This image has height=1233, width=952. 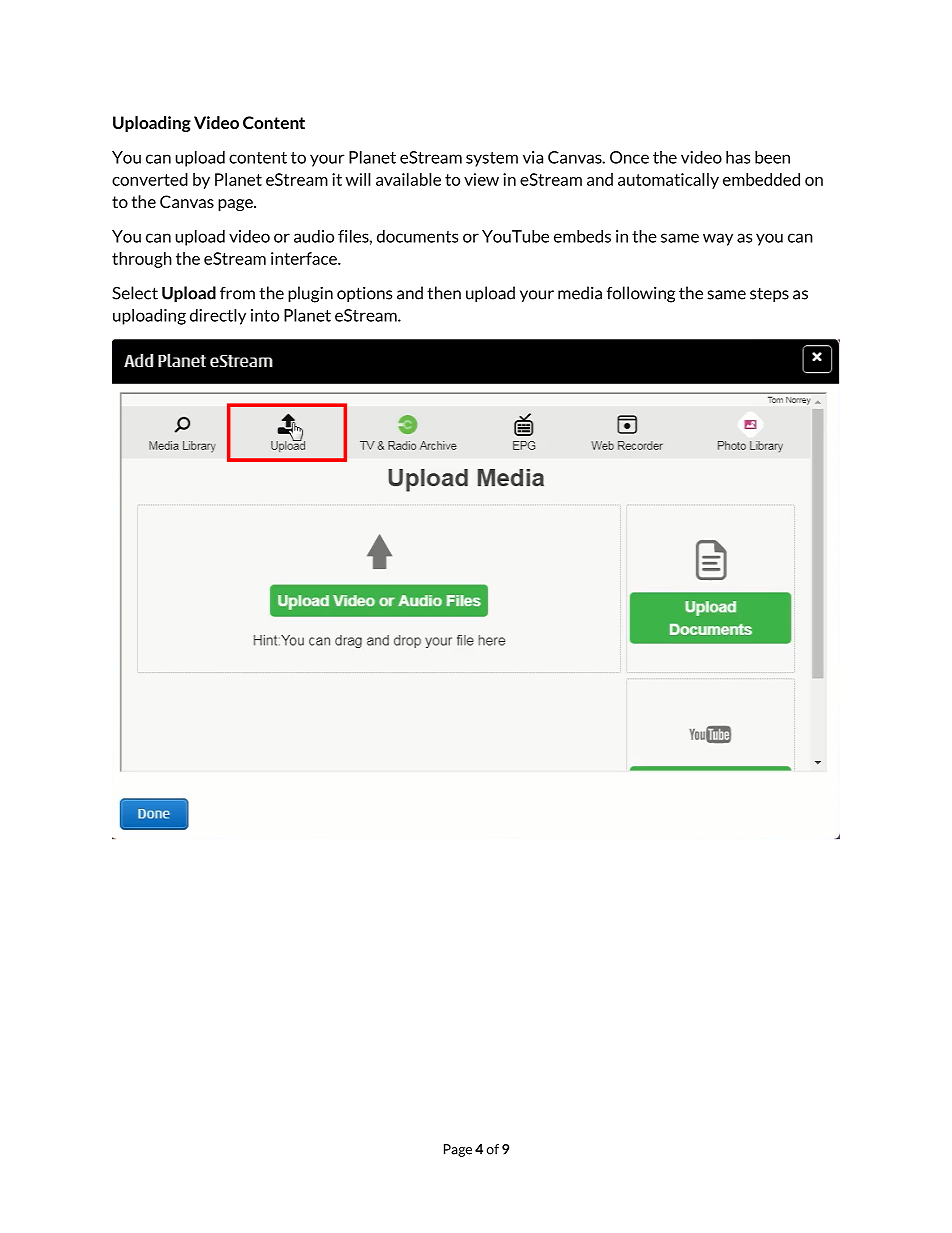 I want to click on converted, so click(x=150, y=179).
